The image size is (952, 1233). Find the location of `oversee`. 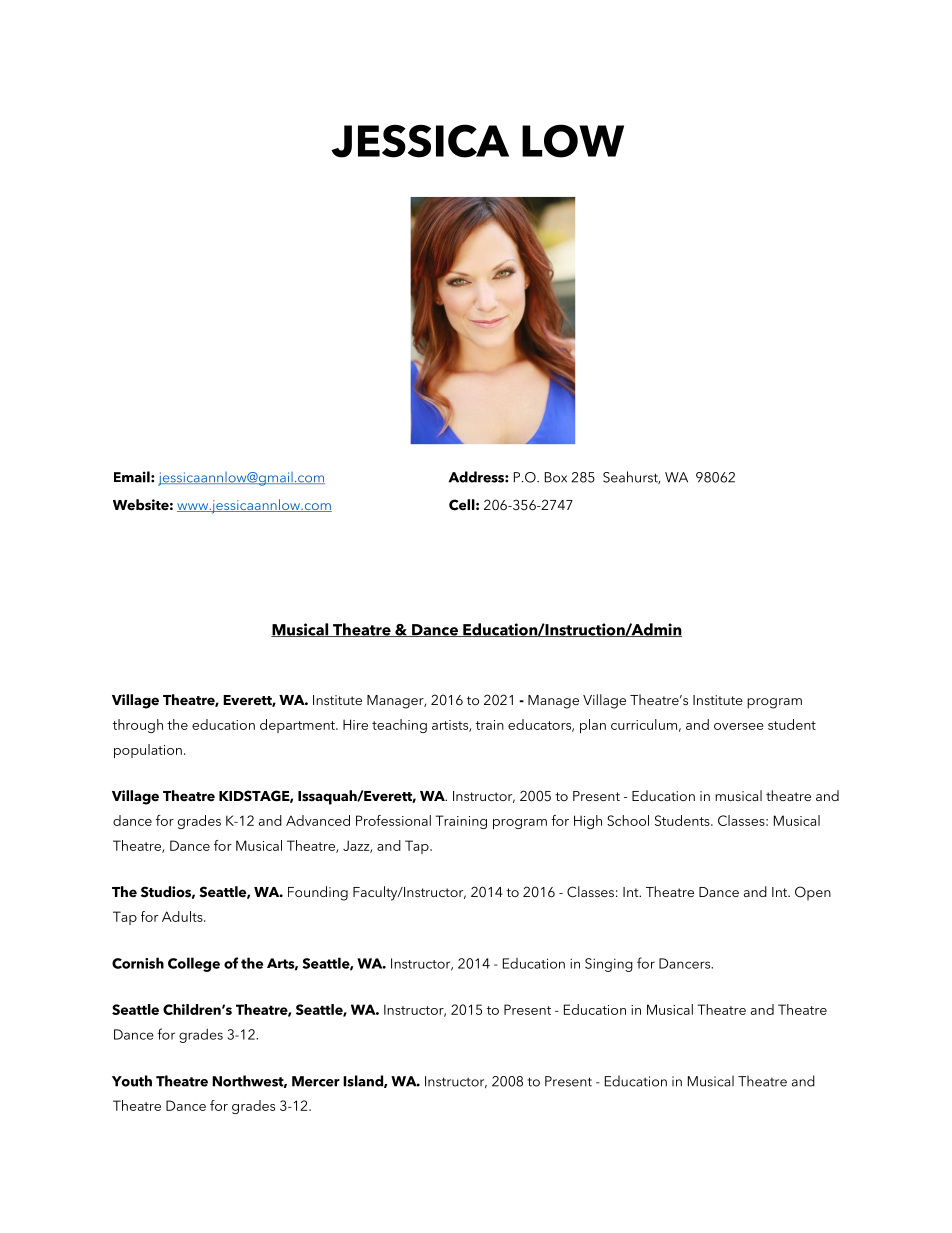

oversee is located at coordinates (739, 726).
